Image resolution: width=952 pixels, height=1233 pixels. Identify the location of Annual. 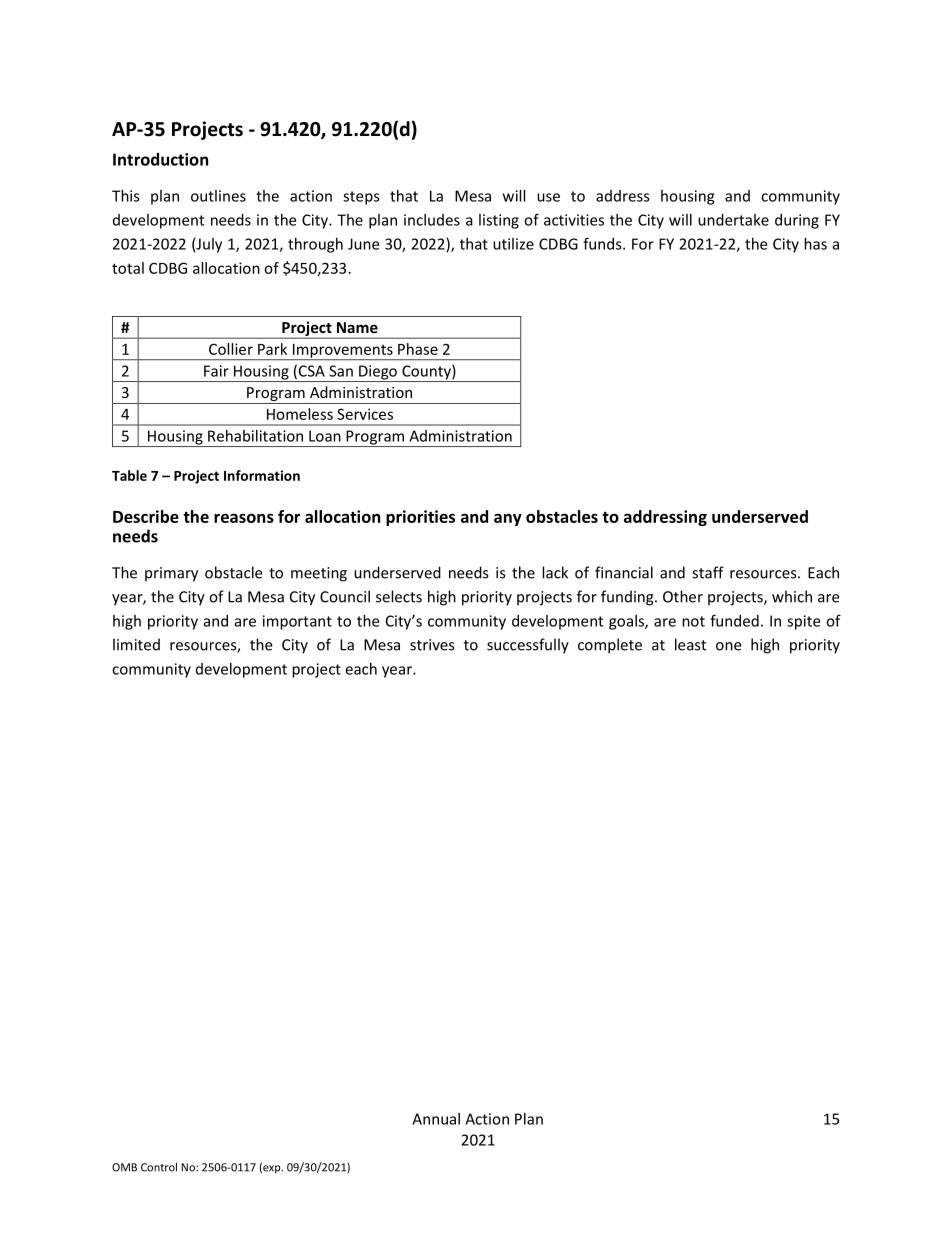
(436, 1119).
